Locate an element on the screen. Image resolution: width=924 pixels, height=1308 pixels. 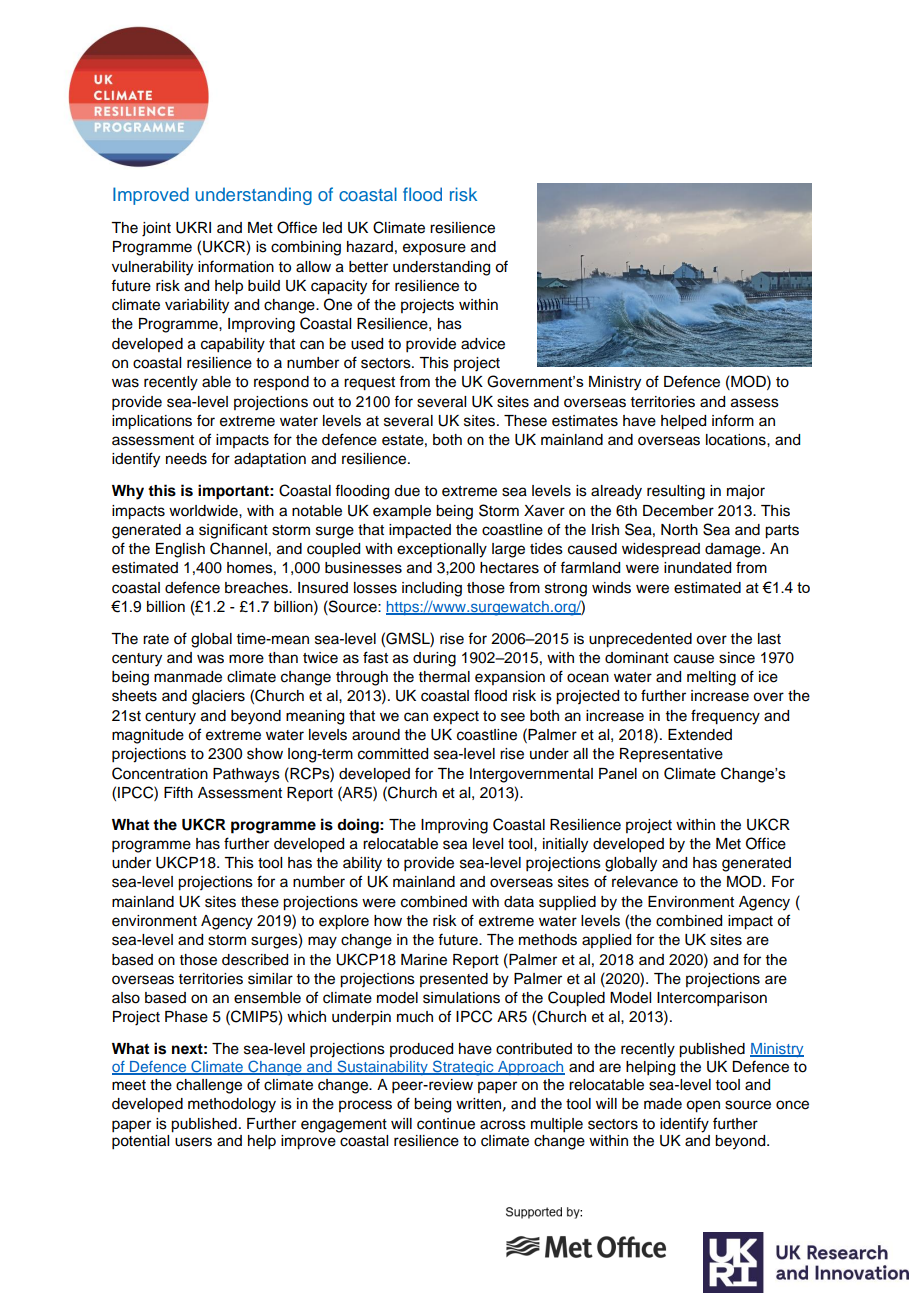
resulting is located at coordinates (676, 492).
